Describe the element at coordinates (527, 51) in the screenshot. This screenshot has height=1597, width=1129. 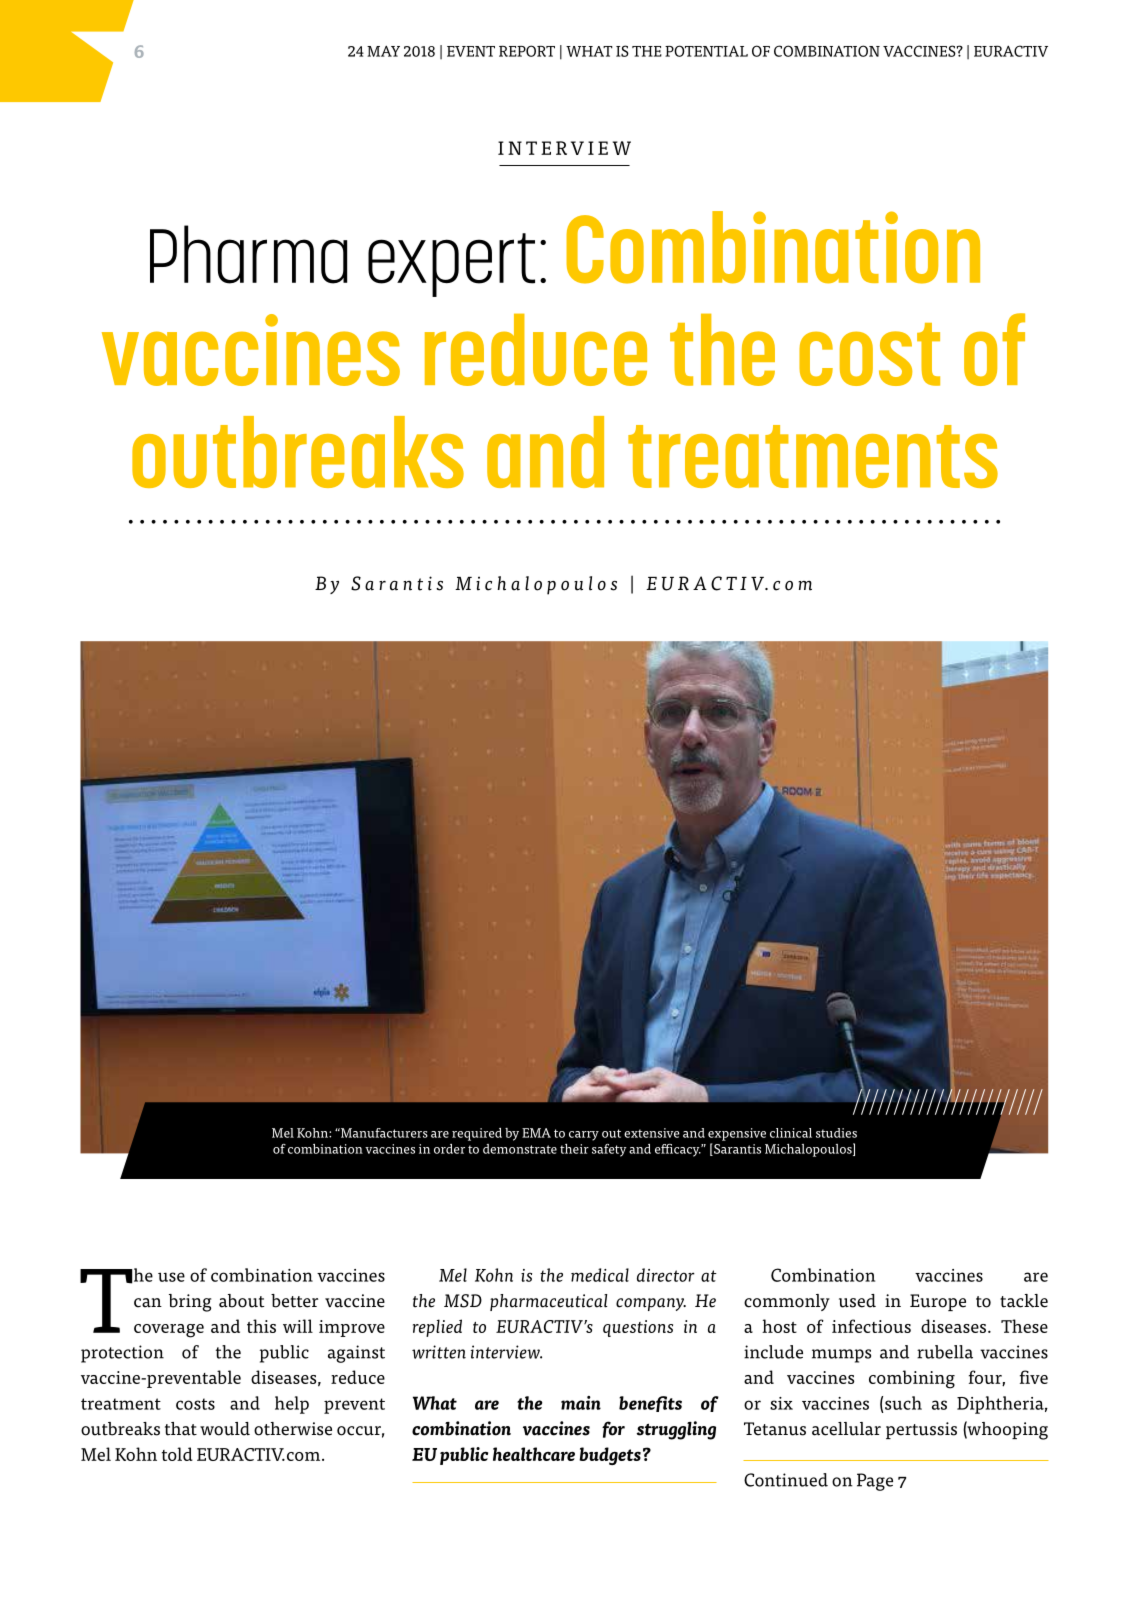
I see `REPORT` at that location.
